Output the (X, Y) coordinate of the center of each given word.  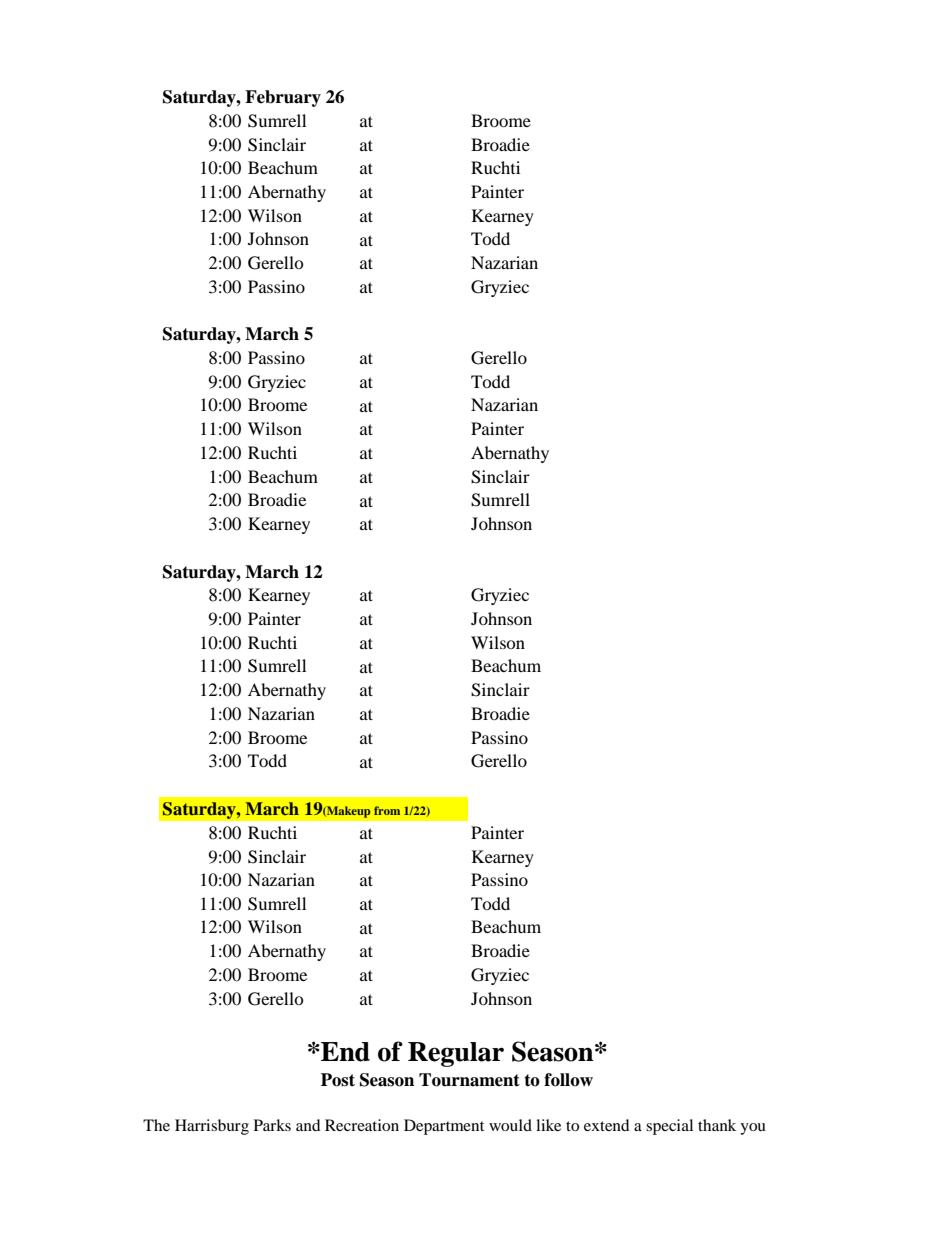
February (283, 98)
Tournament (469, 1080)
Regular (456, 1054)
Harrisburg (212, 1127)
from (387, 810)
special (669, 1127)
